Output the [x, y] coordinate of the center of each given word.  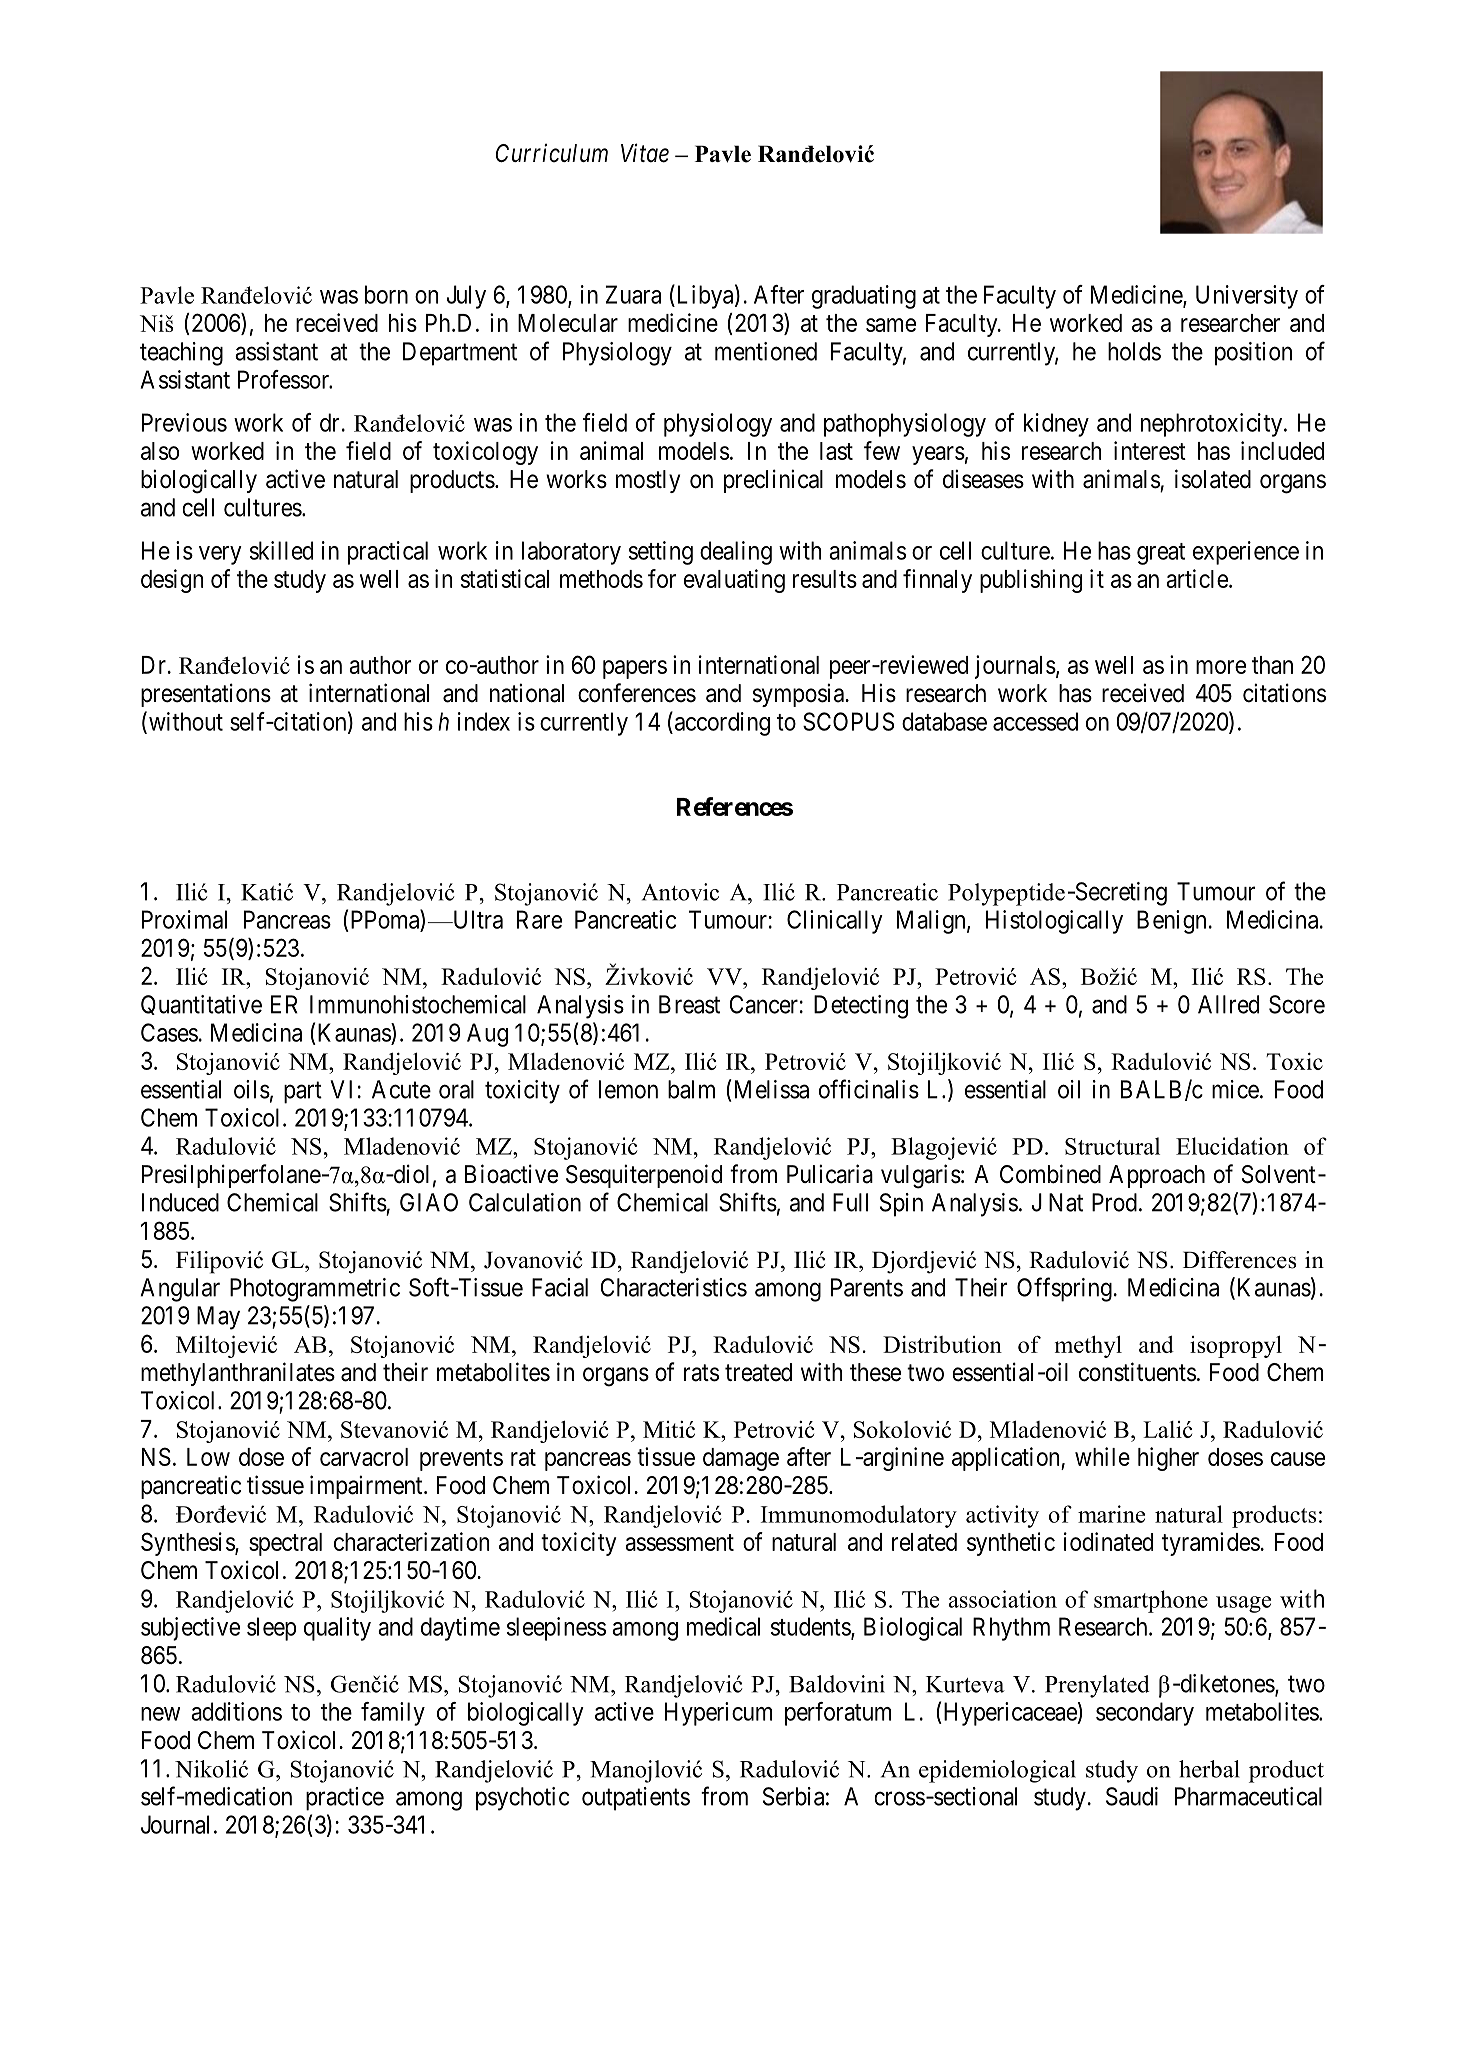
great [1161, 554]
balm [691, 1089]
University [1247, 297]
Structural [1112, 1146]
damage [741, 1459]
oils [252, 1089]
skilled [281, 550]
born [386, 294]
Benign [1171, 922]
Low [208, 1457]
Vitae [645, 153]
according [721, 723]
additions [236, 1711]
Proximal [184, 919]
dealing [736, 553]
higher [1168, 1459]
